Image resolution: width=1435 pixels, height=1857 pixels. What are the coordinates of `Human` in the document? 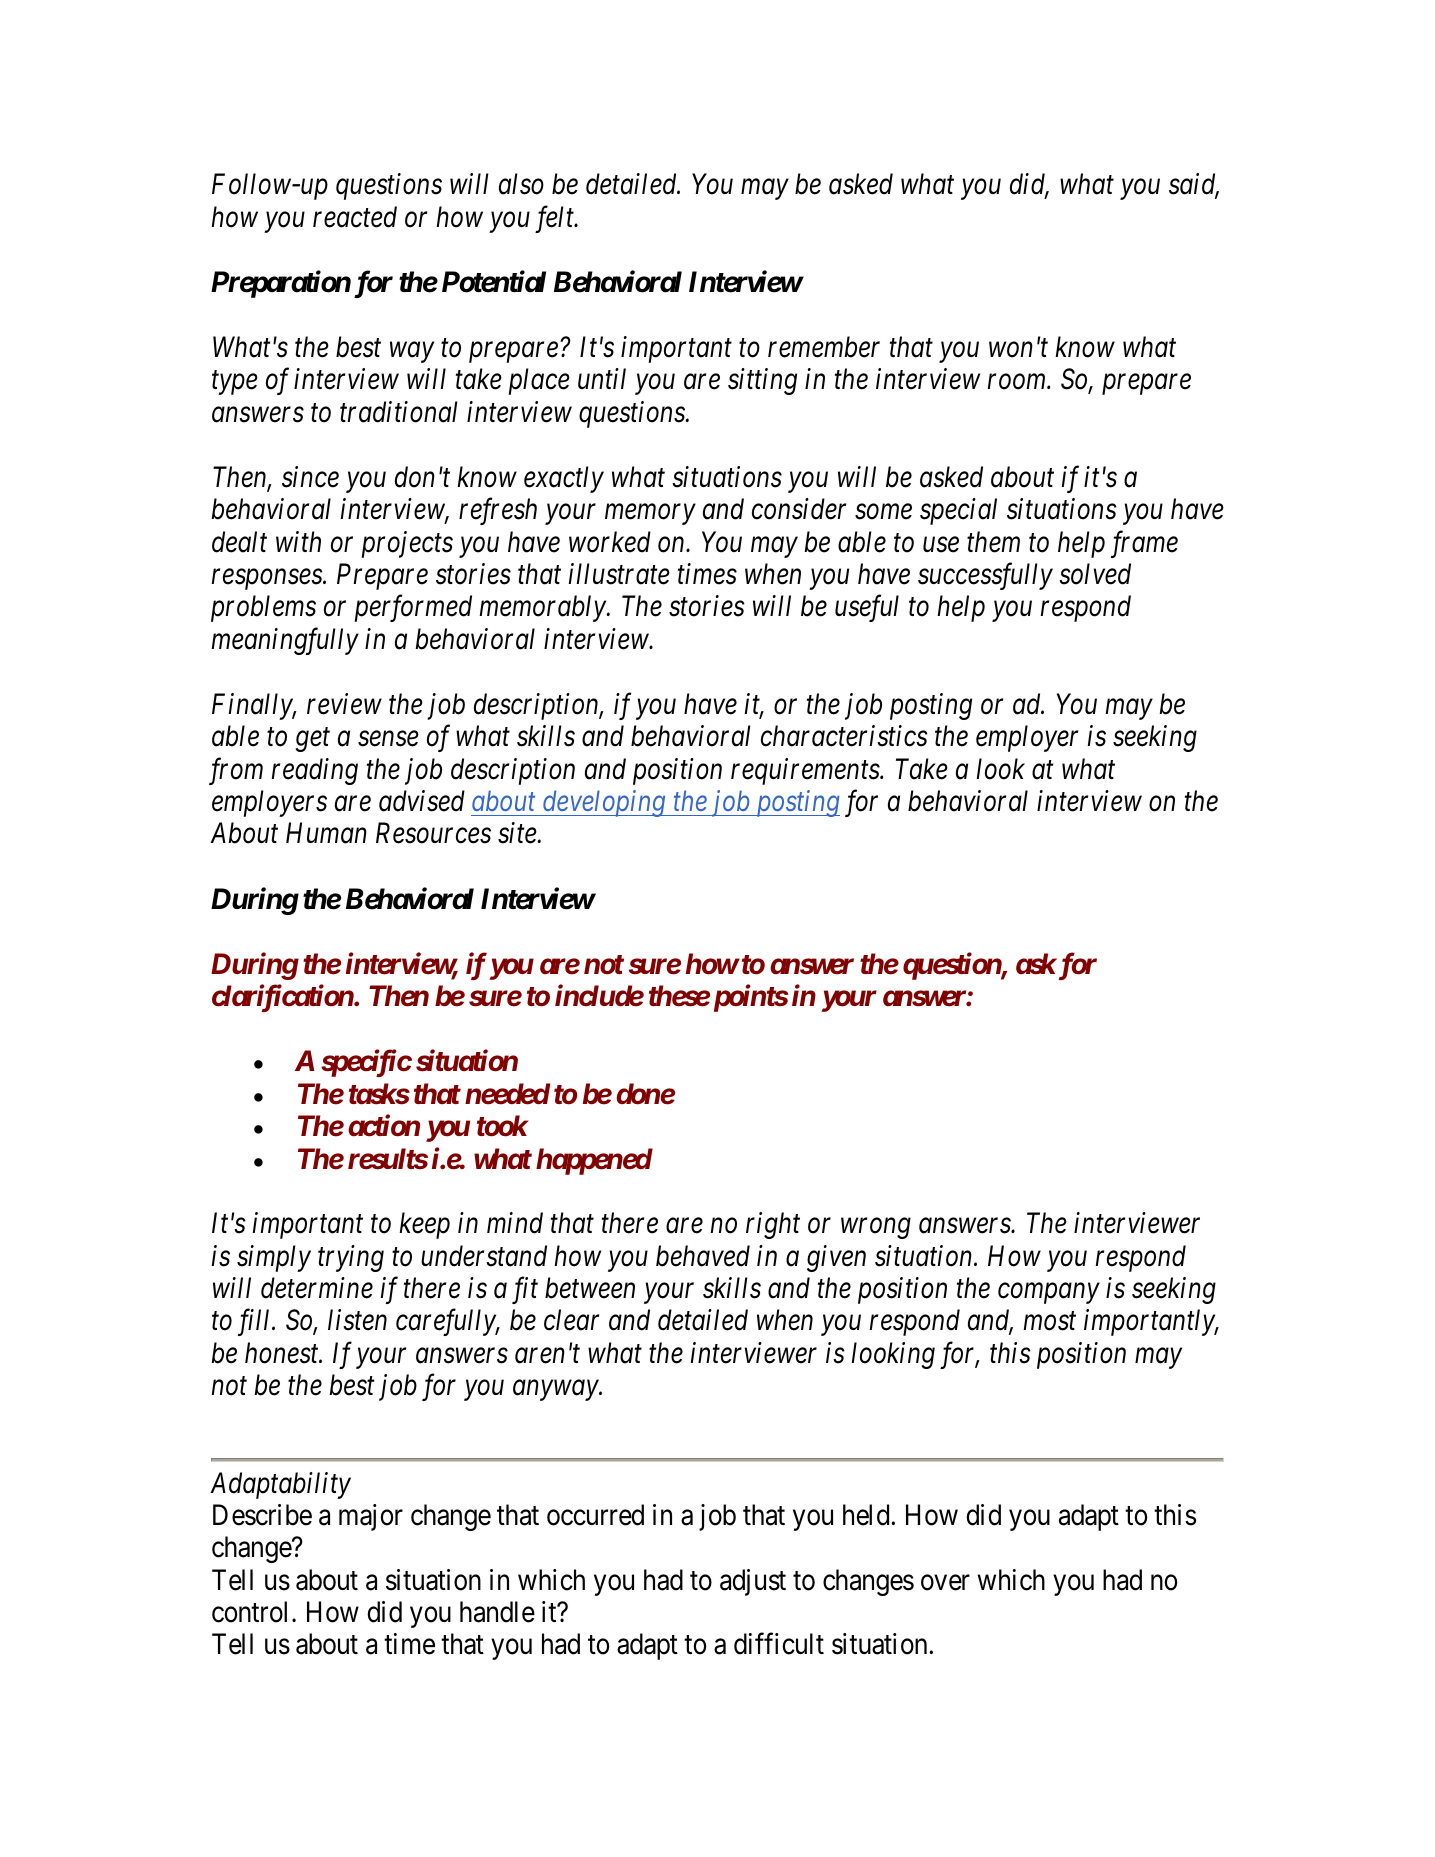 It's located at (326, 833).
